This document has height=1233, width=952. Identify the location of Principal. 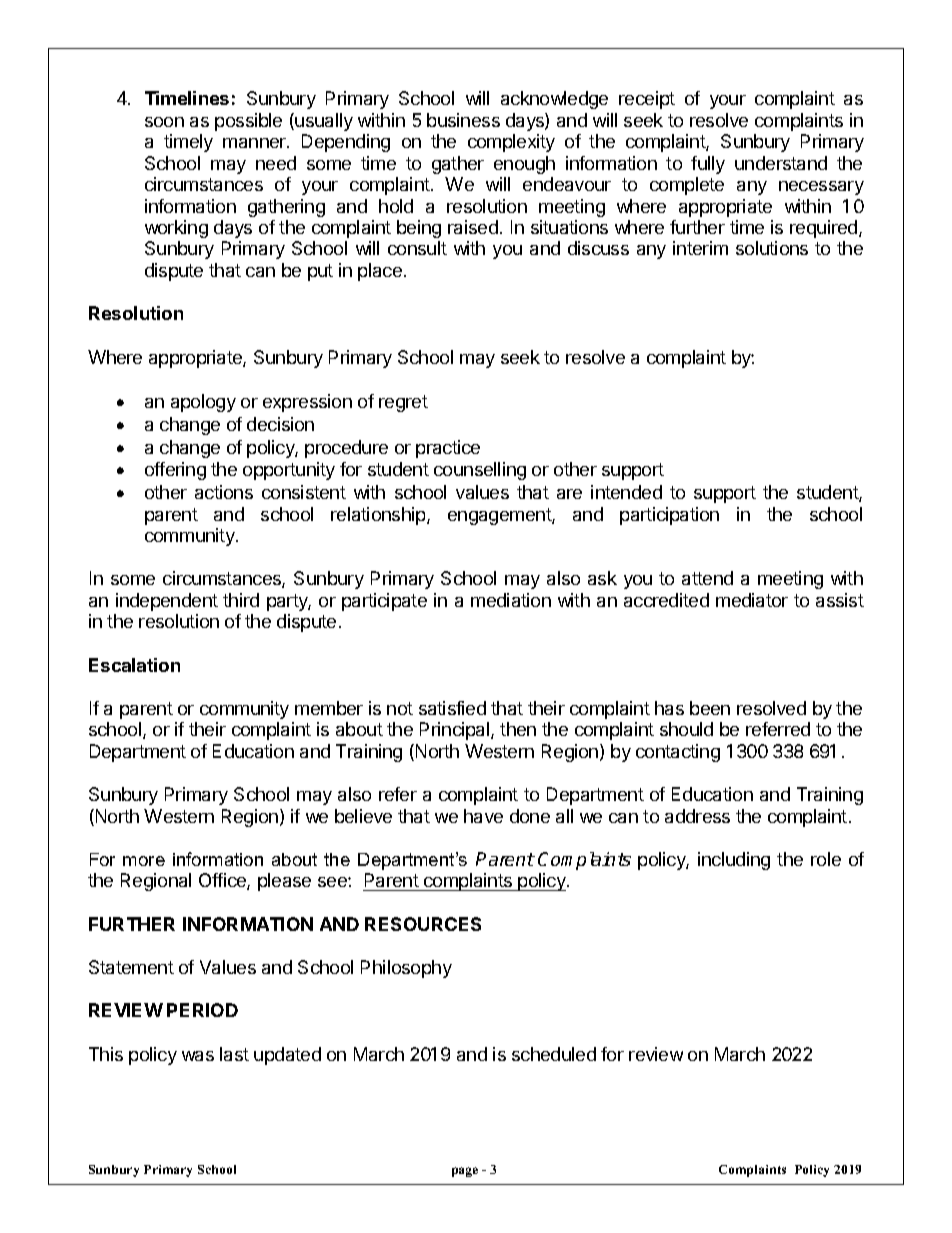
(456, 731).
